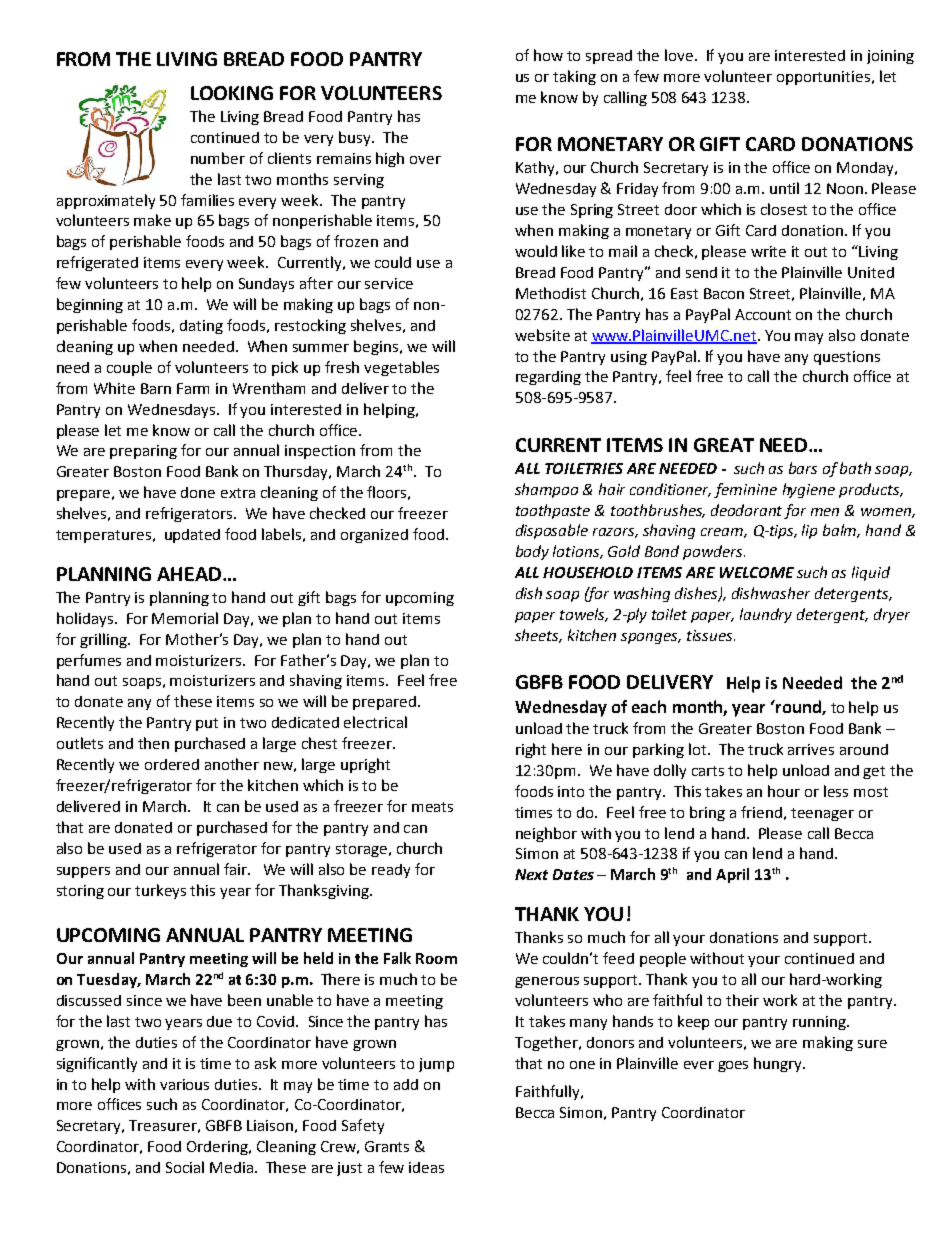  What do you see at coordinates (219, 1148) in the screenshot?
I see `Ordering` at bounding box center [219, 1148].
